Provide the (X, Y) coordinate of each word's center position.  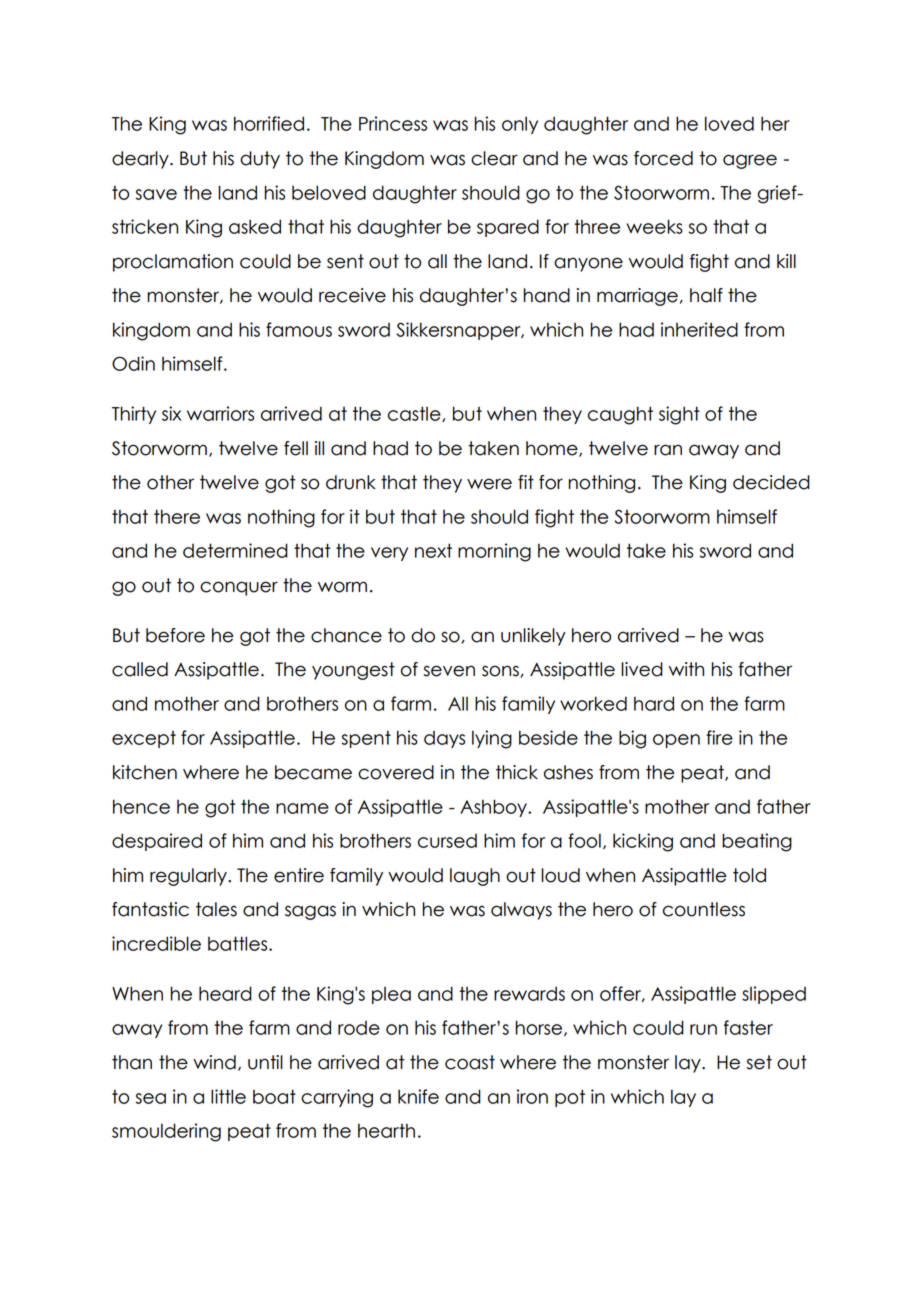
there (177, 516)
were (489, 484)
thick (517, 772)
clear (494, 158)
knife (418, 1096)
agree (750, 161)
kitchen (145, 772)
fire (719, 737)
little (228, 1096)
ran (668, 450)
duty (260, 160)
